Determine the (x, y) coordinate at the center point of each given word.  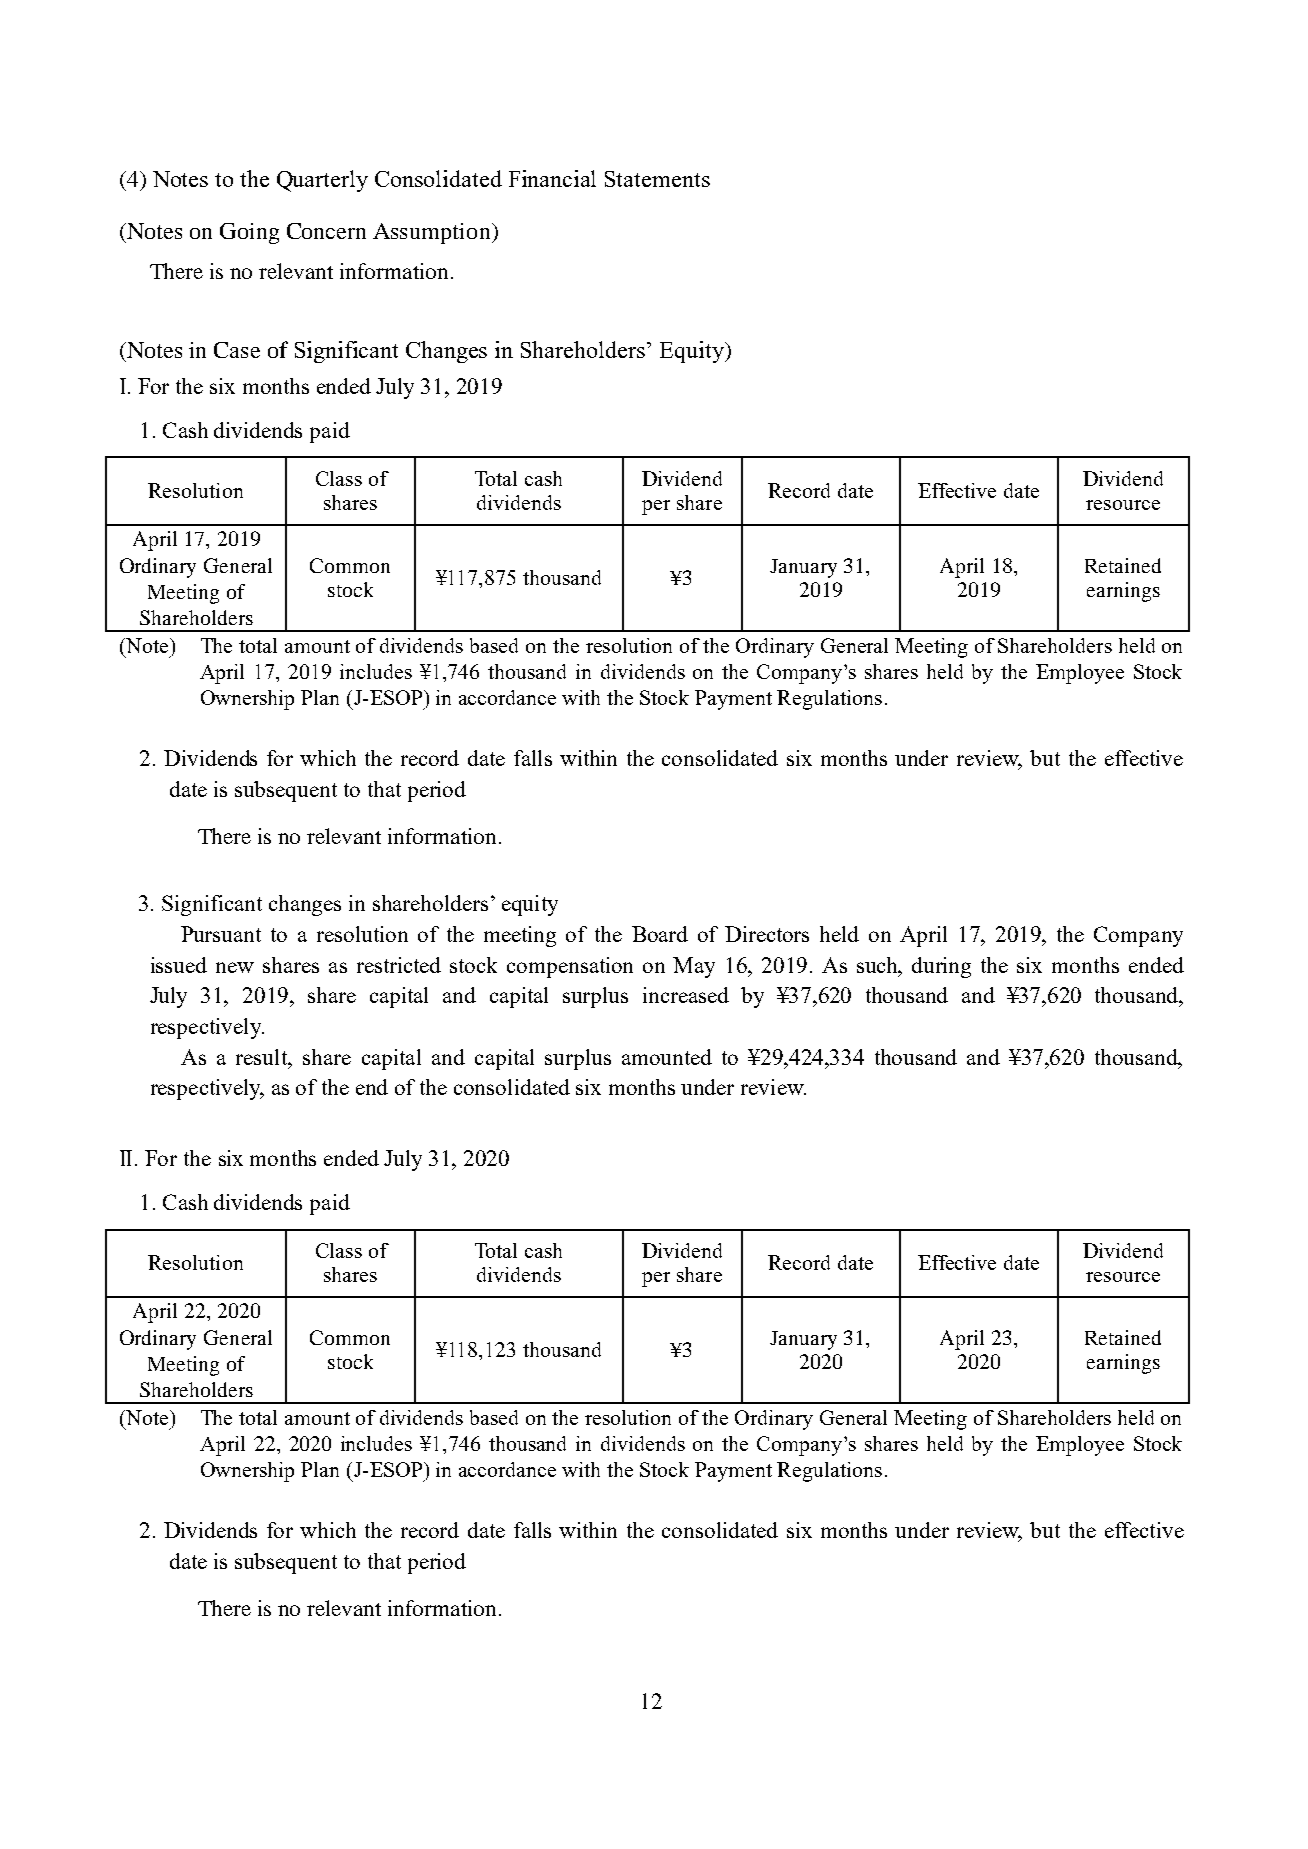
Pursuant (221, 934)
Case (237, 350)
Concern (326, 231)
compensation (570, 967)
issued (179, 965)
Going (249, 233)
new (235, 967)
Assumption (433, 233)
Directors (767, 934)
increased (686, 995)
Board (660, 934)
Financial (552, 178)
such (879, 966)
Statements (657, 179)
